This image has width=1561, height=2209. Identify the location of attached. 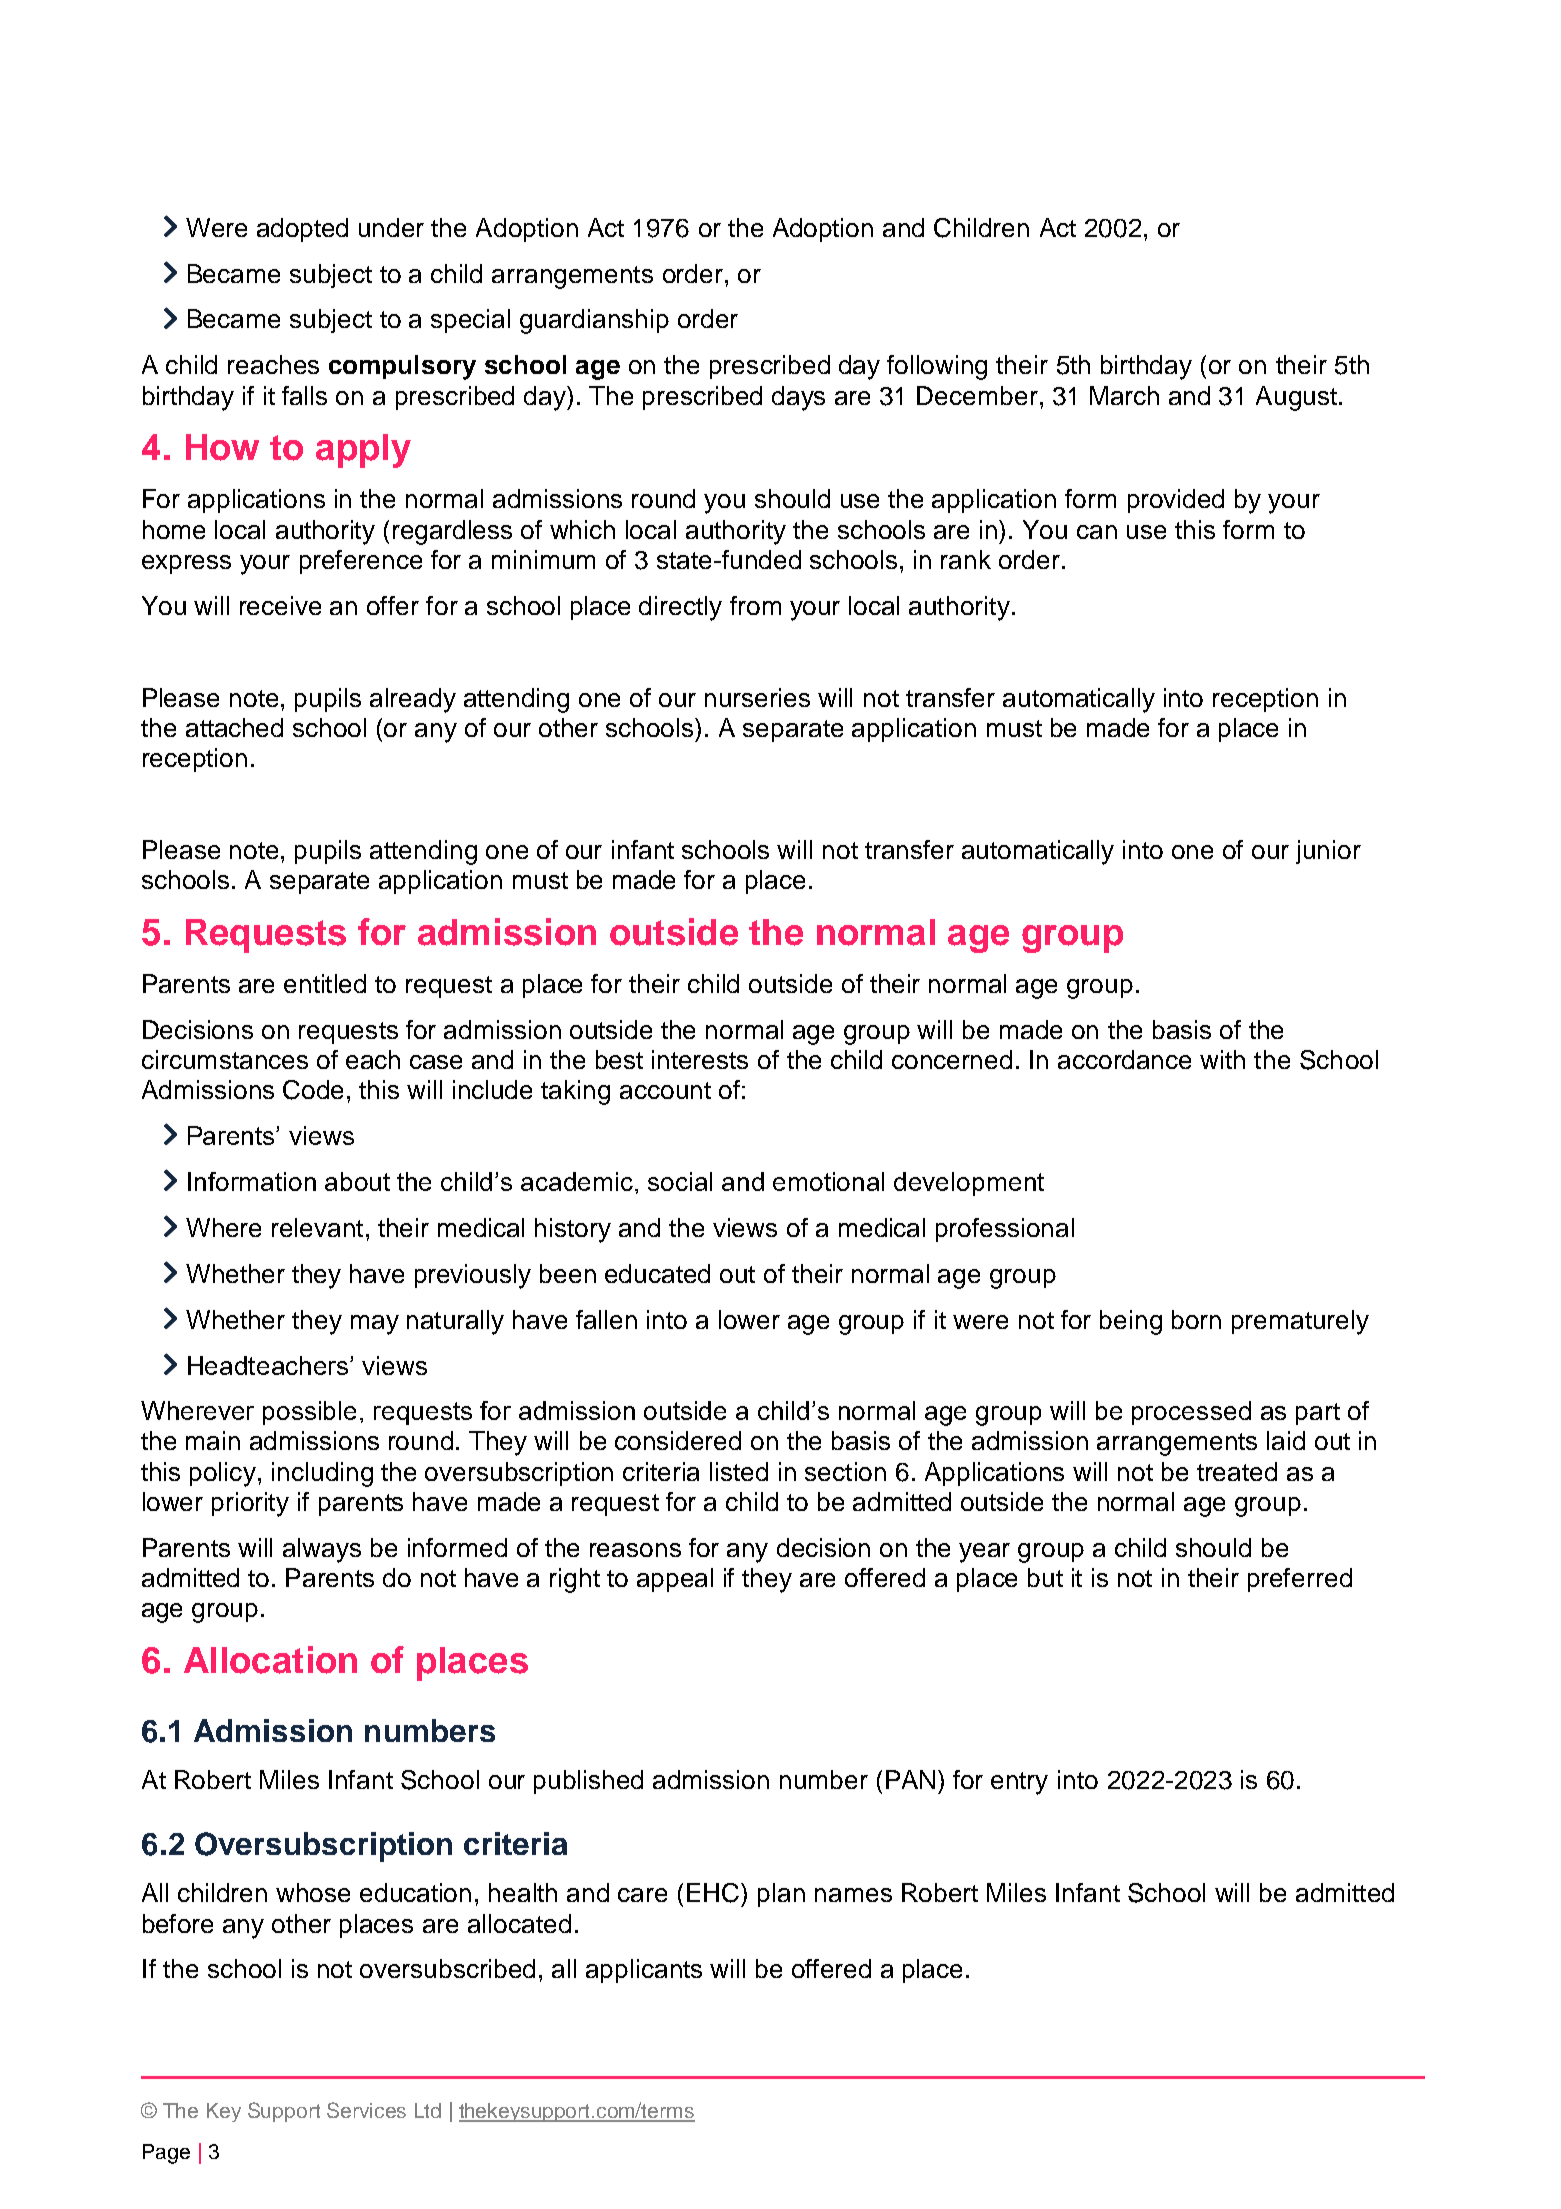
(234, 727).
